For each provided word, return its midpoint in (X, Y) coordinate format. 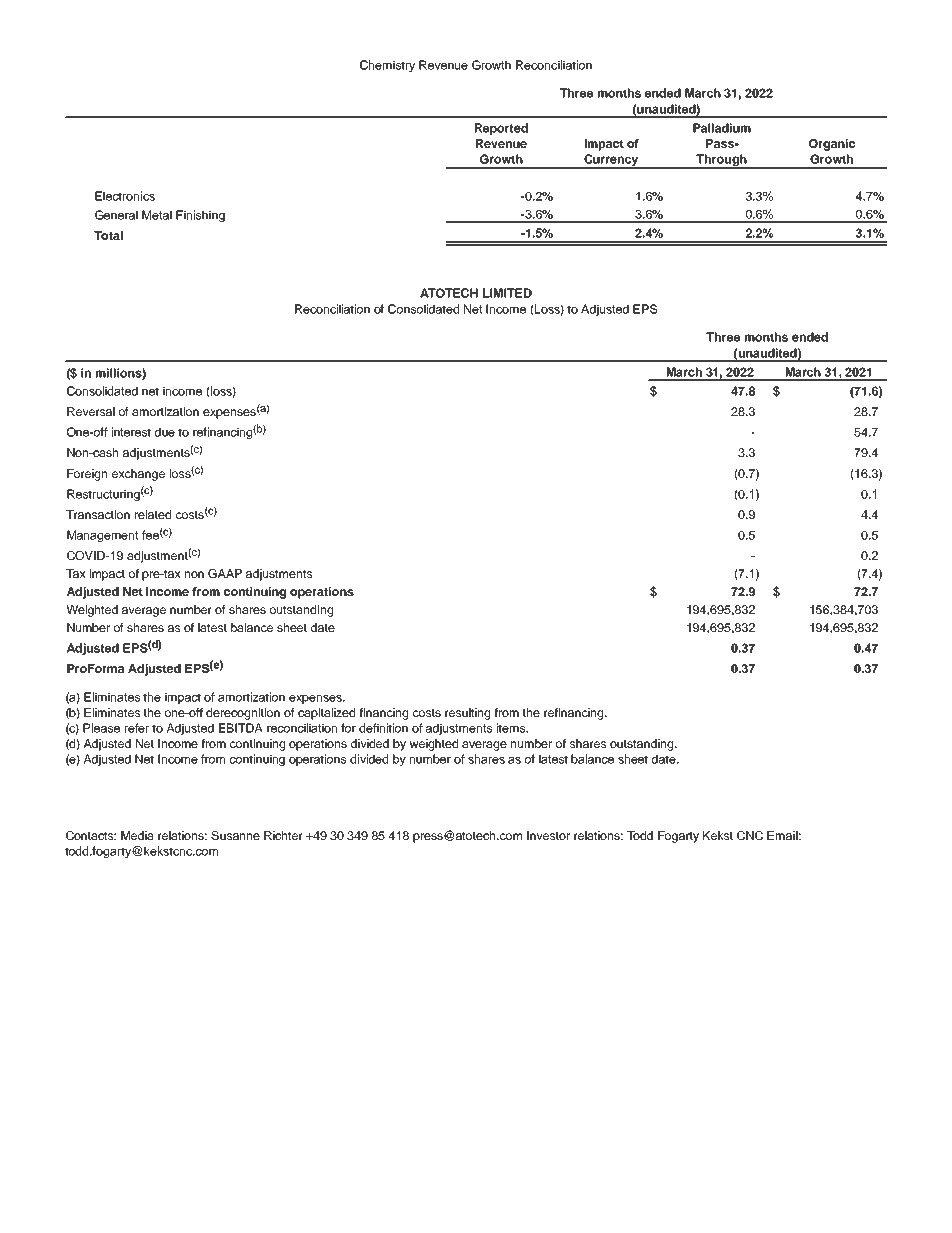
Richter (283, 835)
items (512, 728)
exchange (138, 475)
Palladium (722, 128)
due (165, 432)
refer (137, 728)
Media (137, 835)
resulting (467, 714)
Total (108, 235)
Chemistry (387, 66)
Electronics (125, 196)
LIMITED (507, 293)
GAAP (225, 573)
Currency (611, 161)
